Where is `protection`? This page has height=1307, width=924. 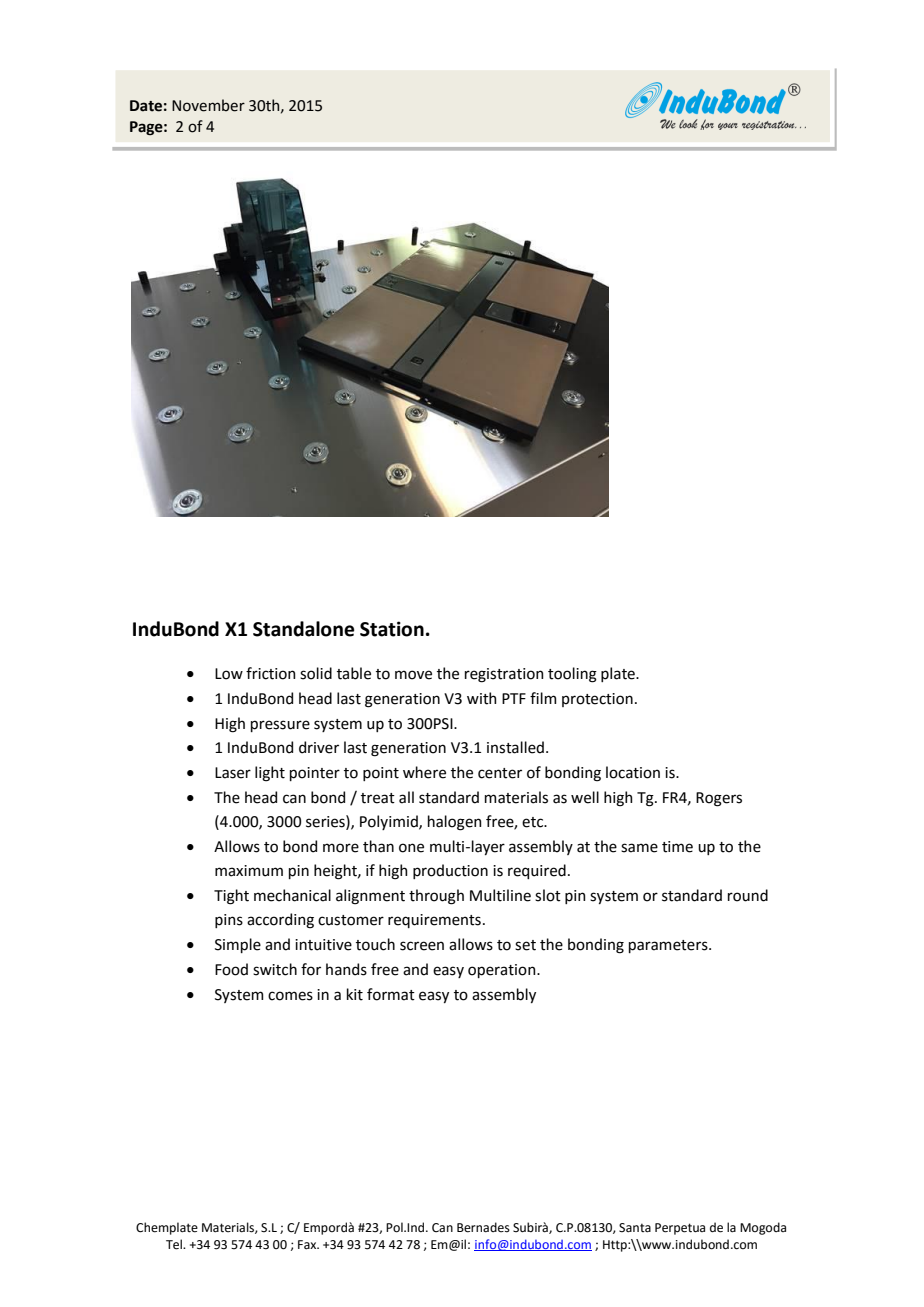
protection is located at coordinates (597, 700).
